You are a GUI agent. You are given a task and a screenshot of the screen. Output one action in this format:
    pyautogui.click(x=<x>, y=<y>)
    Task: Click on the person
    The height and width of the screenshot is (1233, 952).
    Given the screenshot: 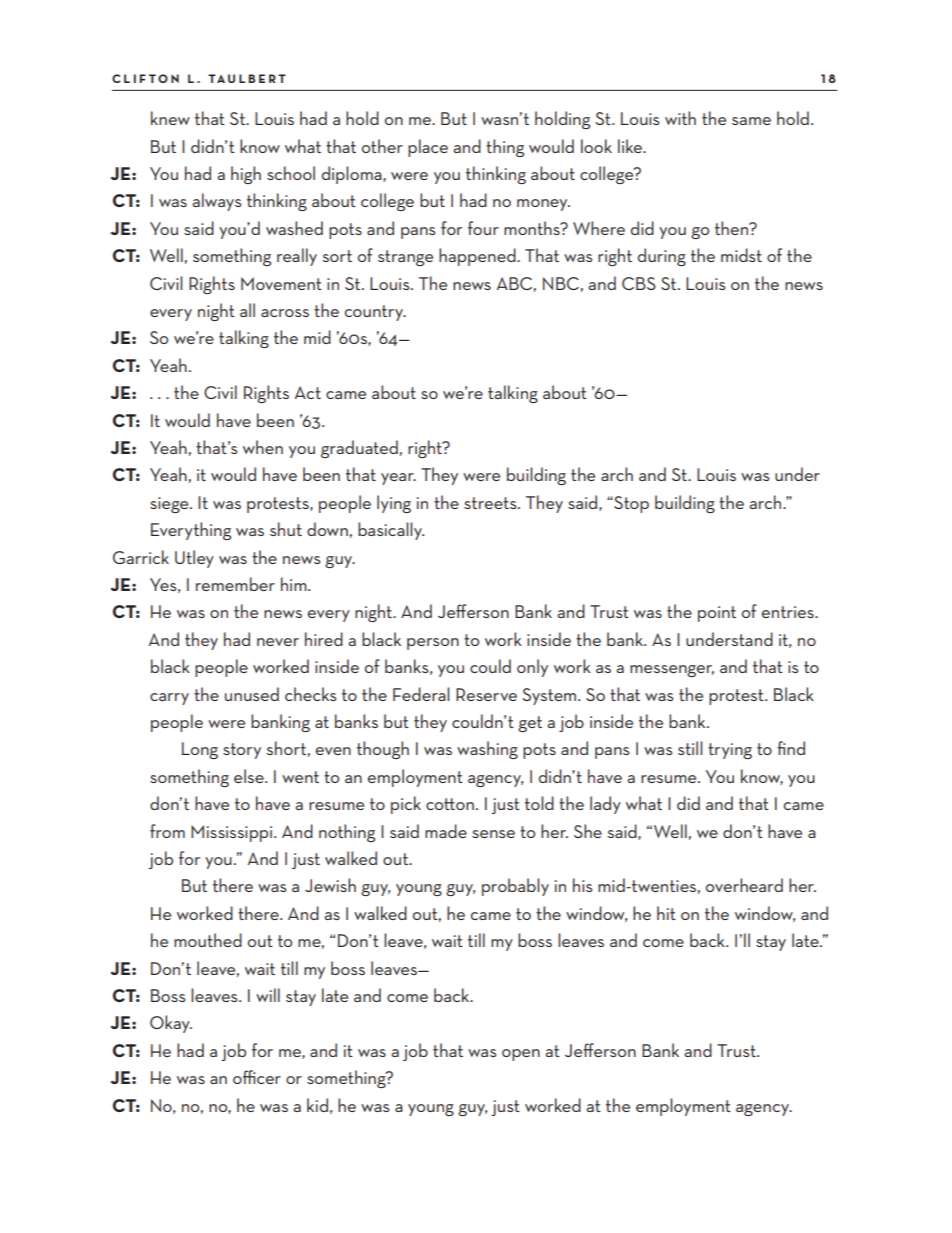 What is the action you would take?
    pyautogui.click(x=433, y=644)
